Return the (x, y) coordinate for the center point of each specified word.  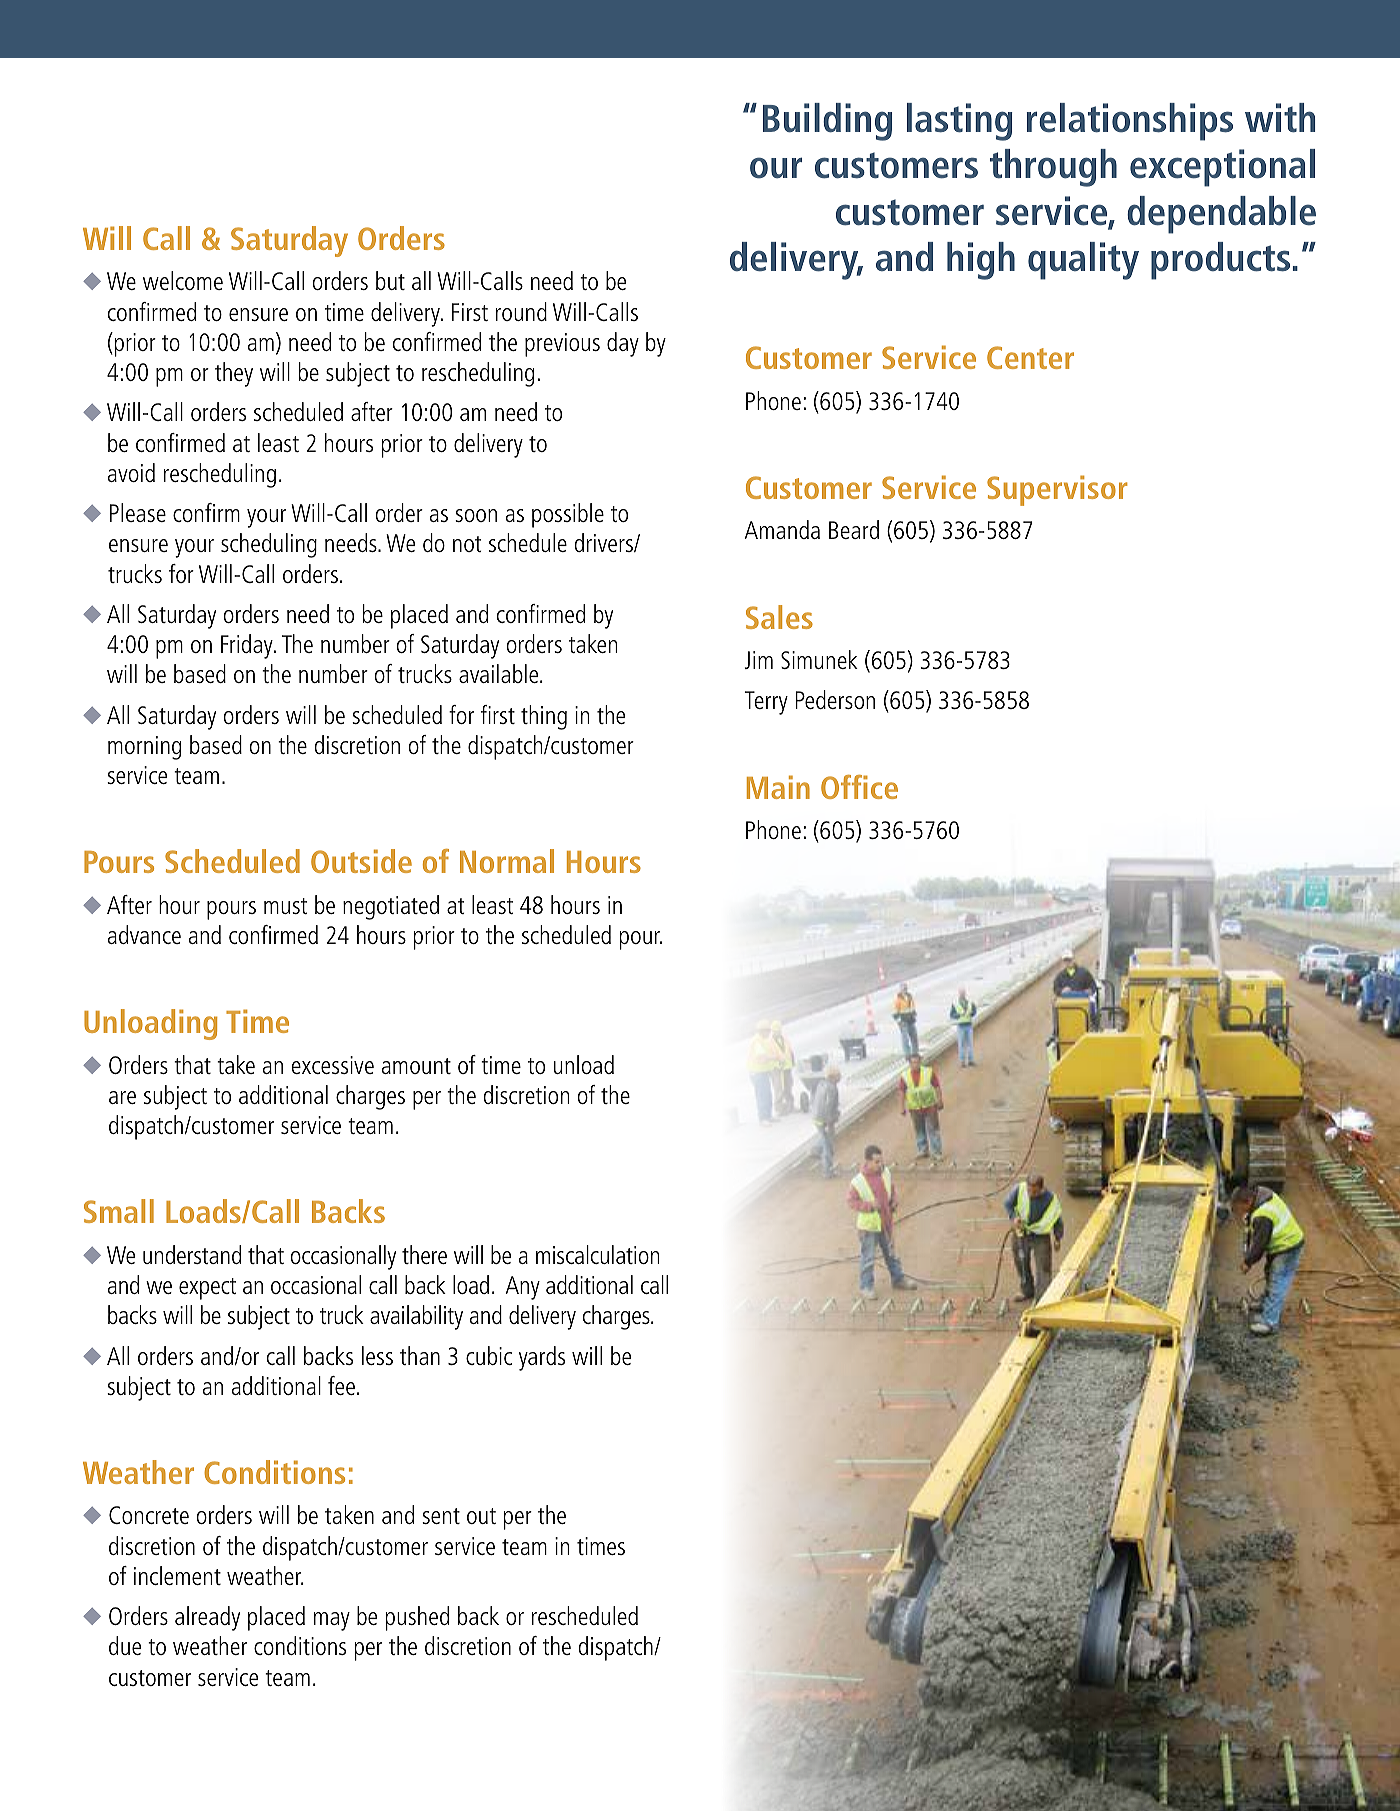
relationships (1130, 122)
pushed (417, 1618)
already (207, 1618)
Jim (758, 660)
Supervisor (1057, 490)
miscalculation (597, 1254)
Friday (248, 646)
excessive (332, 1065)
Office (859, 787)
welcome (183, 280)
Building (827, 122)
